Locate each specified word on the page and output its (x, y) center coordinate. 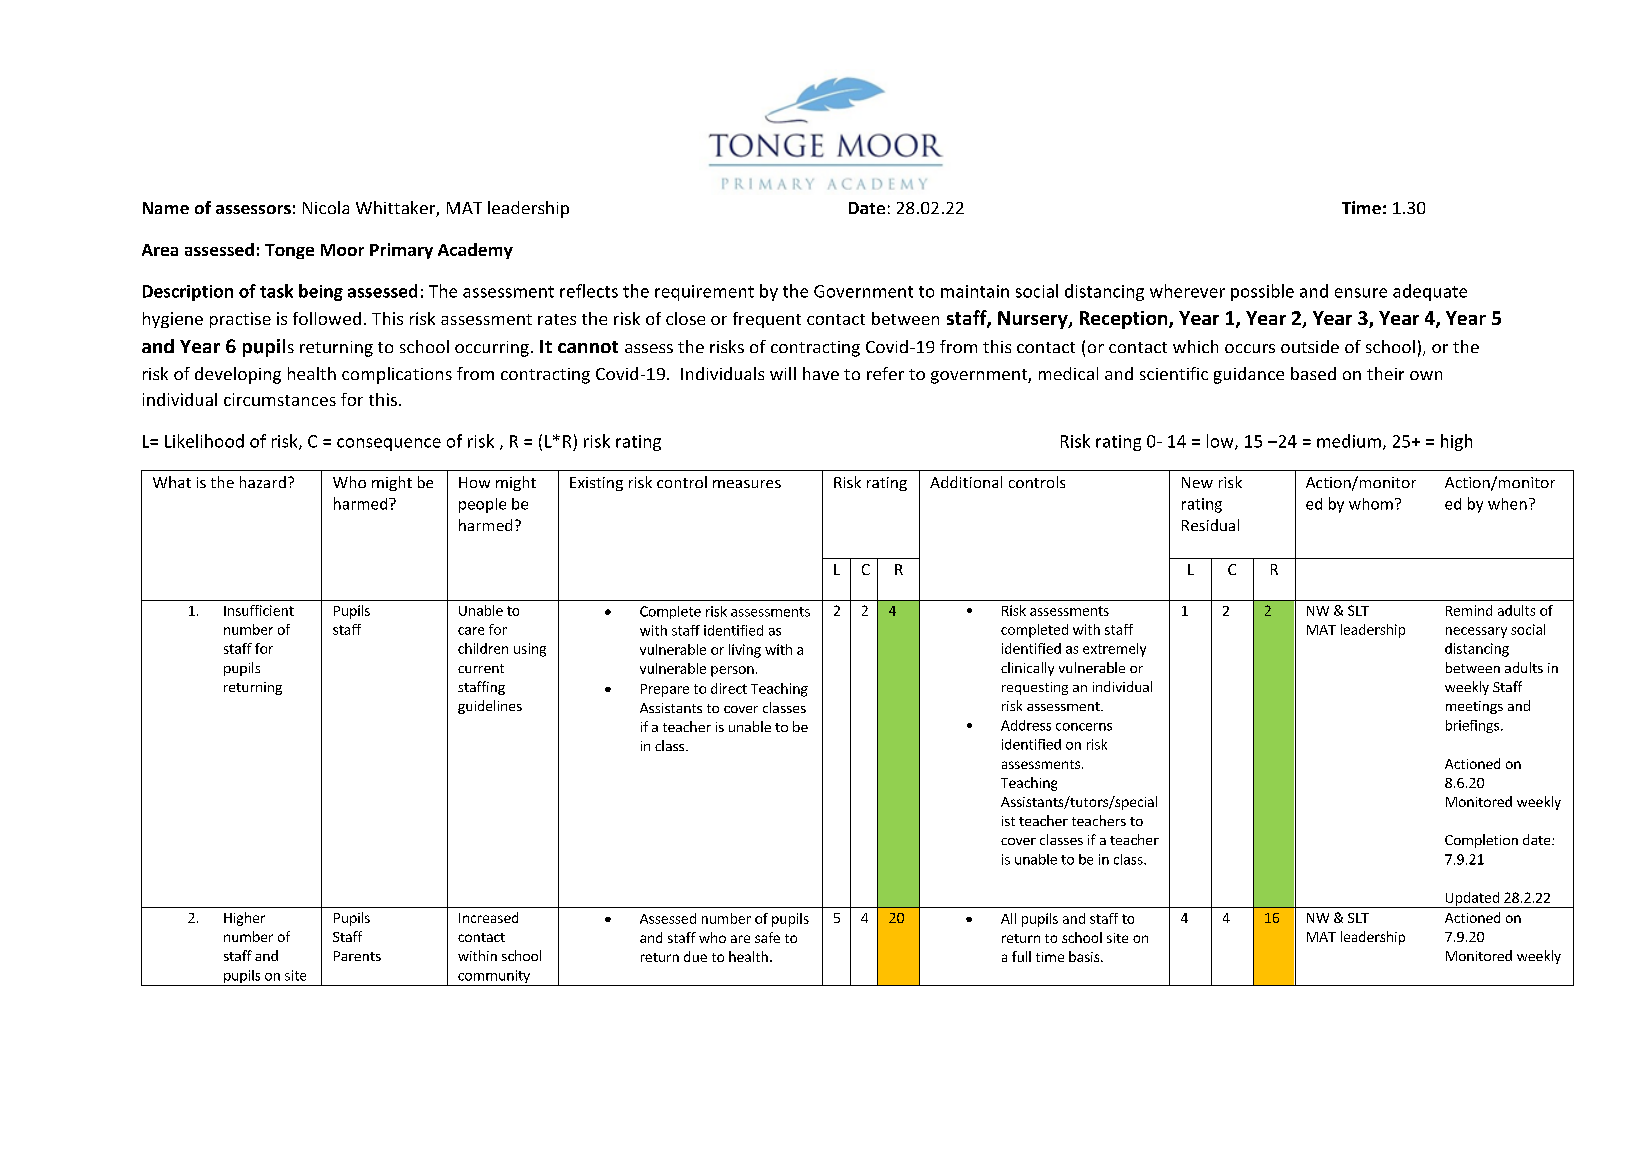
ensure (1361, 293)
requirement (704, 293)
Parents (357, 956)
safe (767, 937)
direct (729, 688)
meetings (1474, 707)
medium (1349, 441)
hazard (263, 482)
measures (747, 484)
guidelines (490, 707)
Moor (342, 250)
